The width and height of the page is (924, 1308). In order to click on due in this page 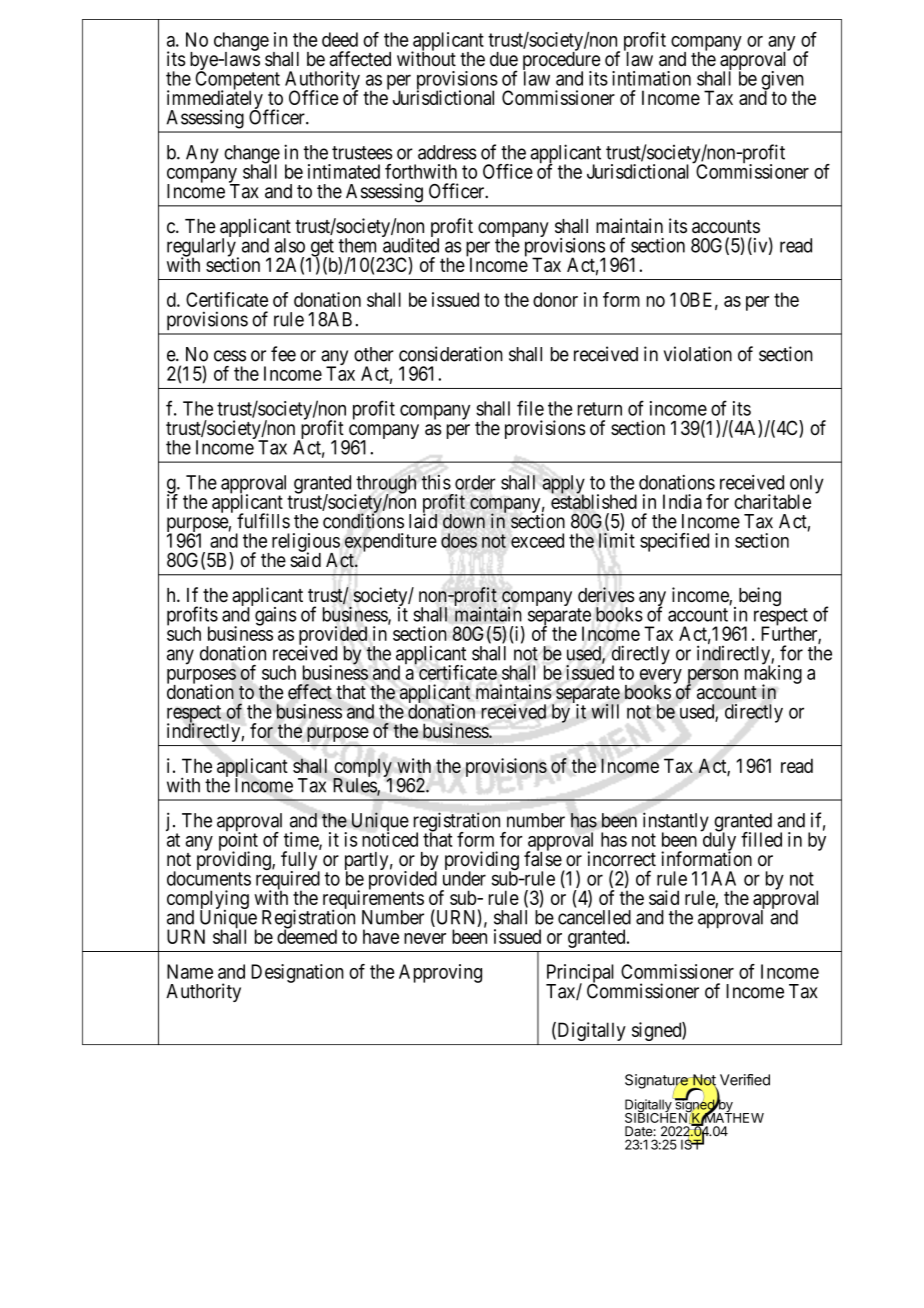, I will do `click(504, 59)`.
